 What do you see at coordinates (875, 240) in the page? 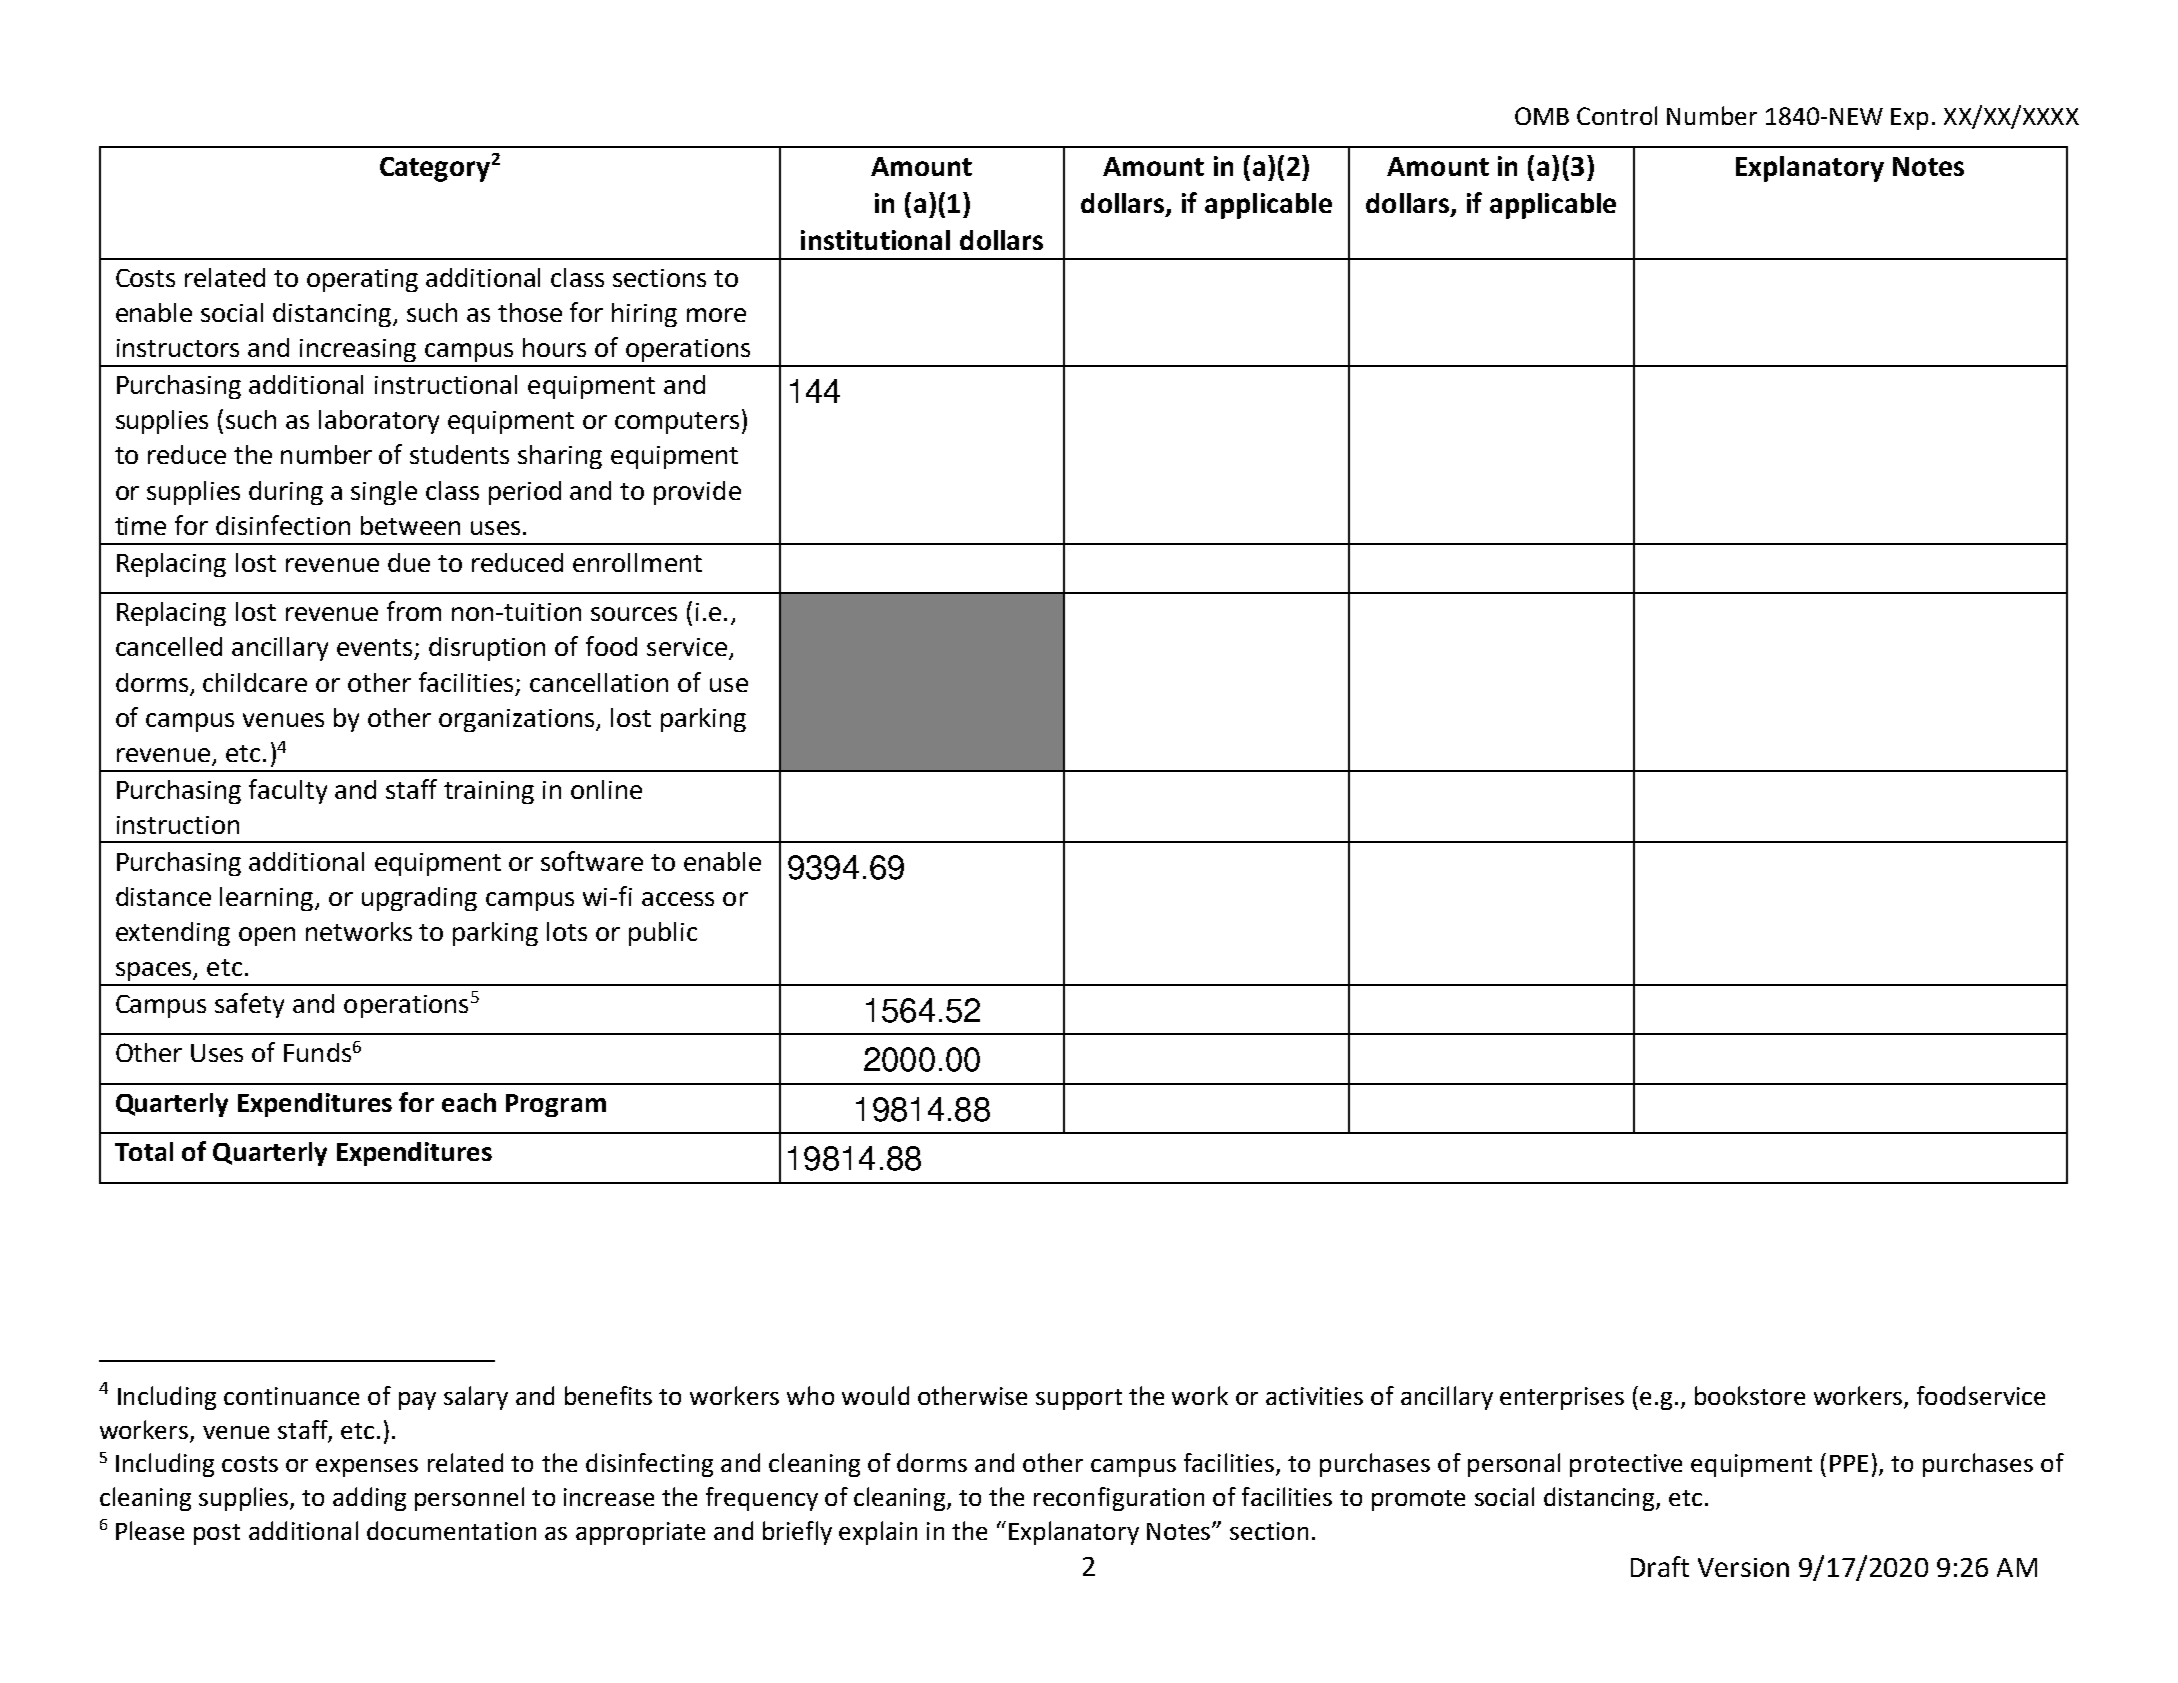
I see `institutional` at bounding box center [875, 240].
